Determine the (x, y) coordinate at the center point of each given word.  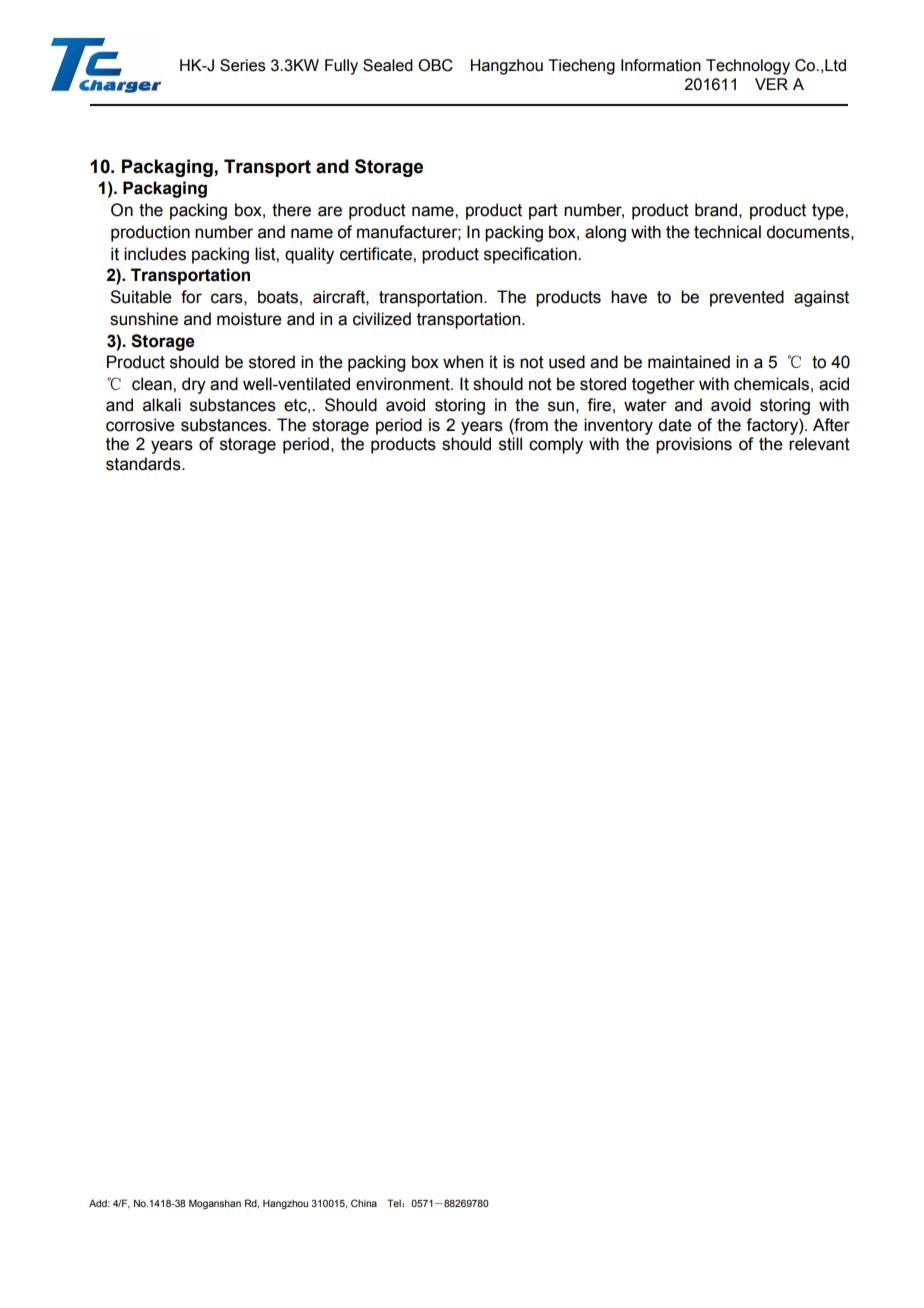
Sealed (388, 65)
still (510, 444)
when (463, 362)
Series (243, 65)
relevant (819, 444)
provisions (694, 445)
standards (144, 464)
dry (194, 385)
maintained (689, 362)
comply (556, 445)
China (364, 1203)
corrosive (140, 425)
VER (771, 84)
